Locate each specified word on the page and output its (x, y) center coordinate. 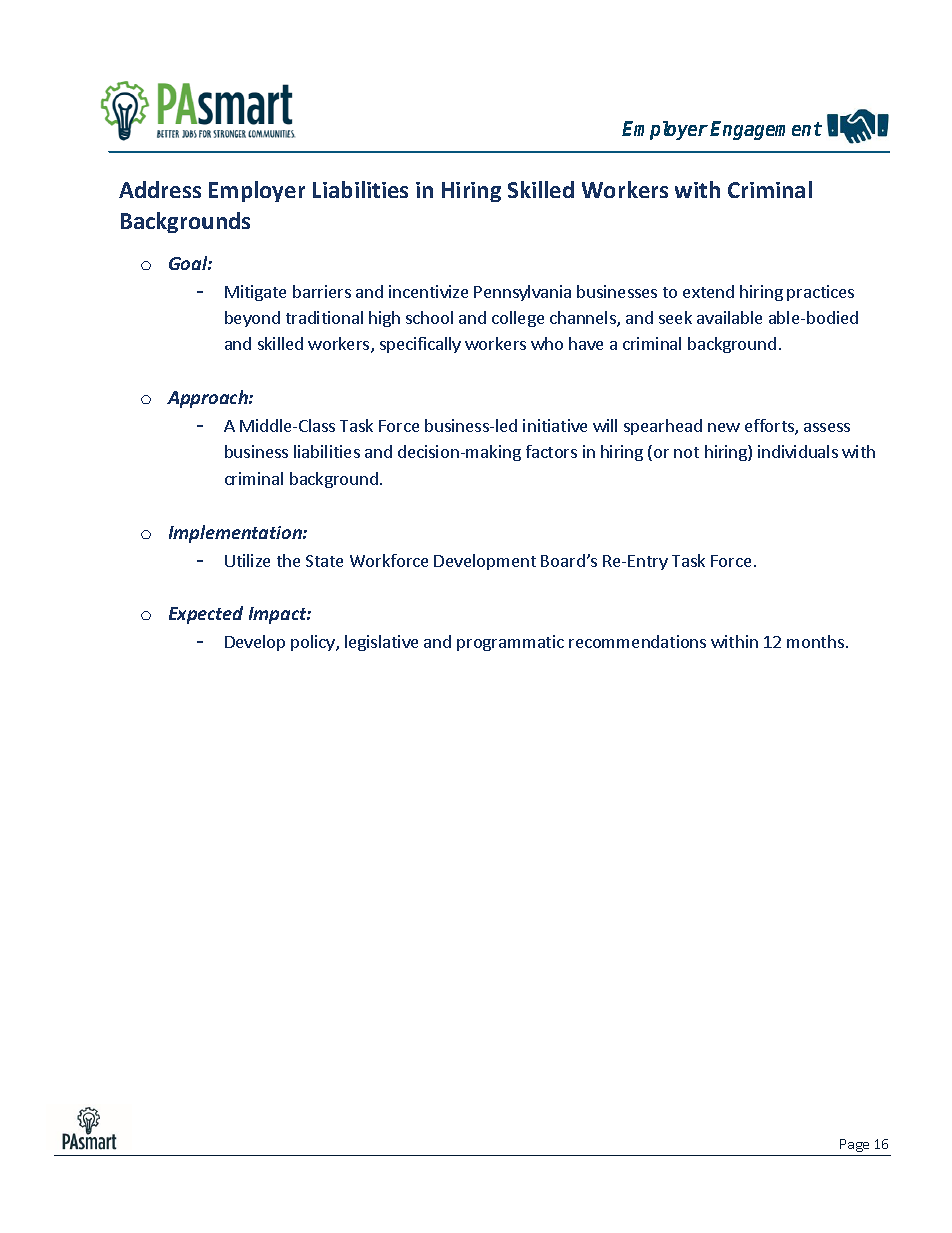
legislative (381, 643)
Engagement (766, 130)
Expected (206, 615)
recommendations (637, 641)
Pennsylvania (522, 293)
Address (160, 189)
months (815, 641)
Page (854, 1145)
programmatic (510, 643)
